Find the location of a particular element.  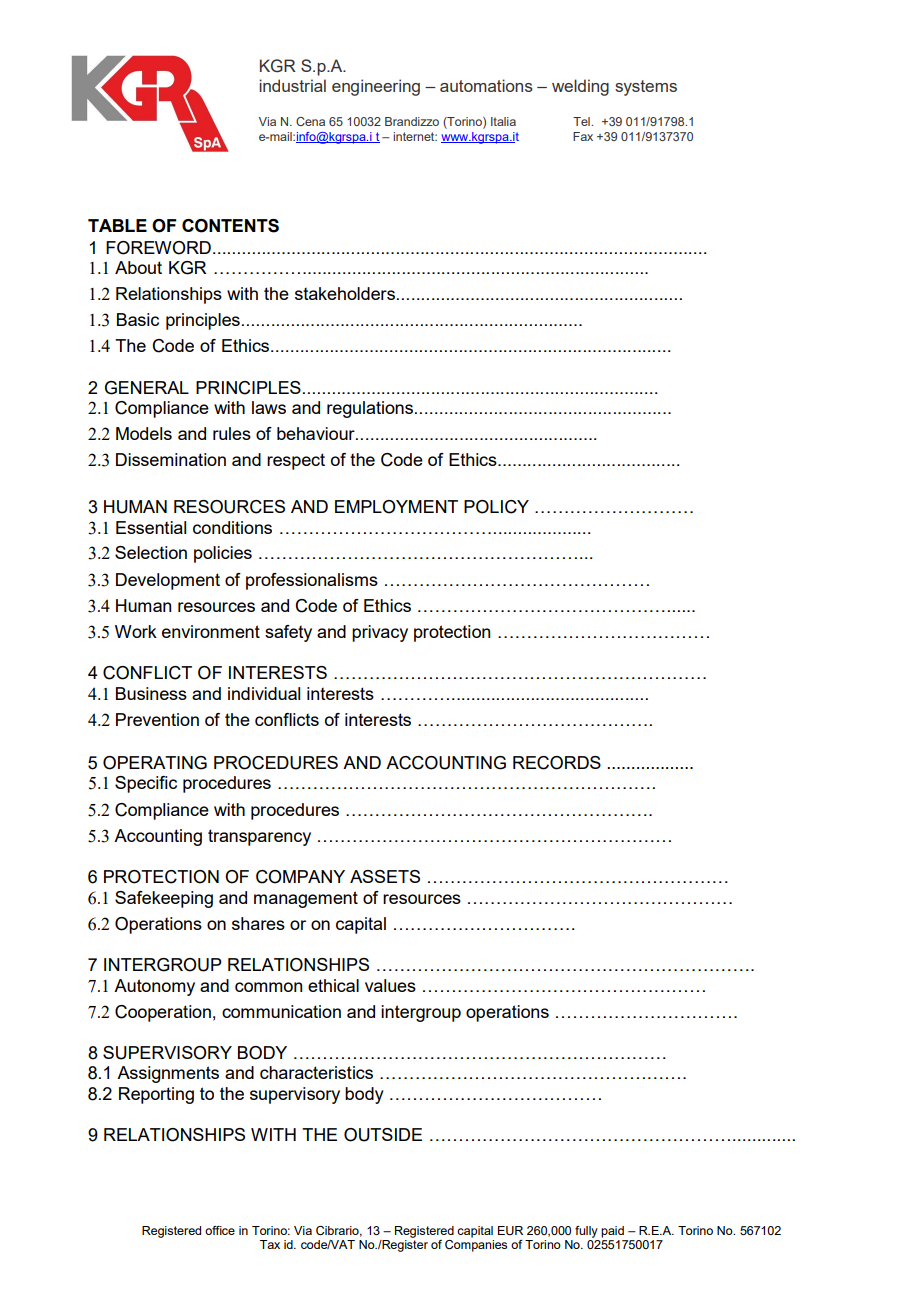

office is located at coordinates (220, 1230).
